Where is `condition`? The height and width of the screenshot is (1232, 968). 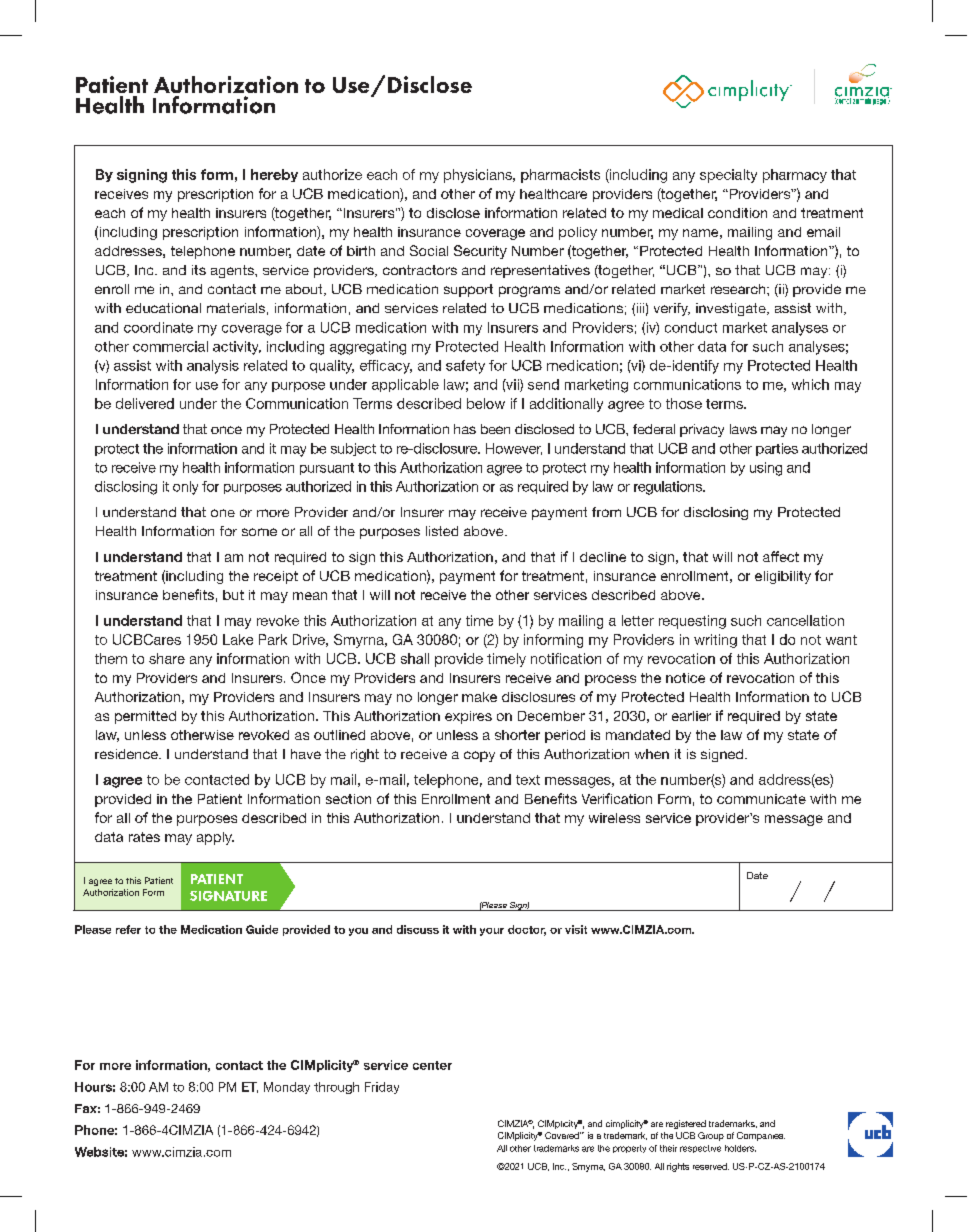 condition is located at coordinates (737, 213).
